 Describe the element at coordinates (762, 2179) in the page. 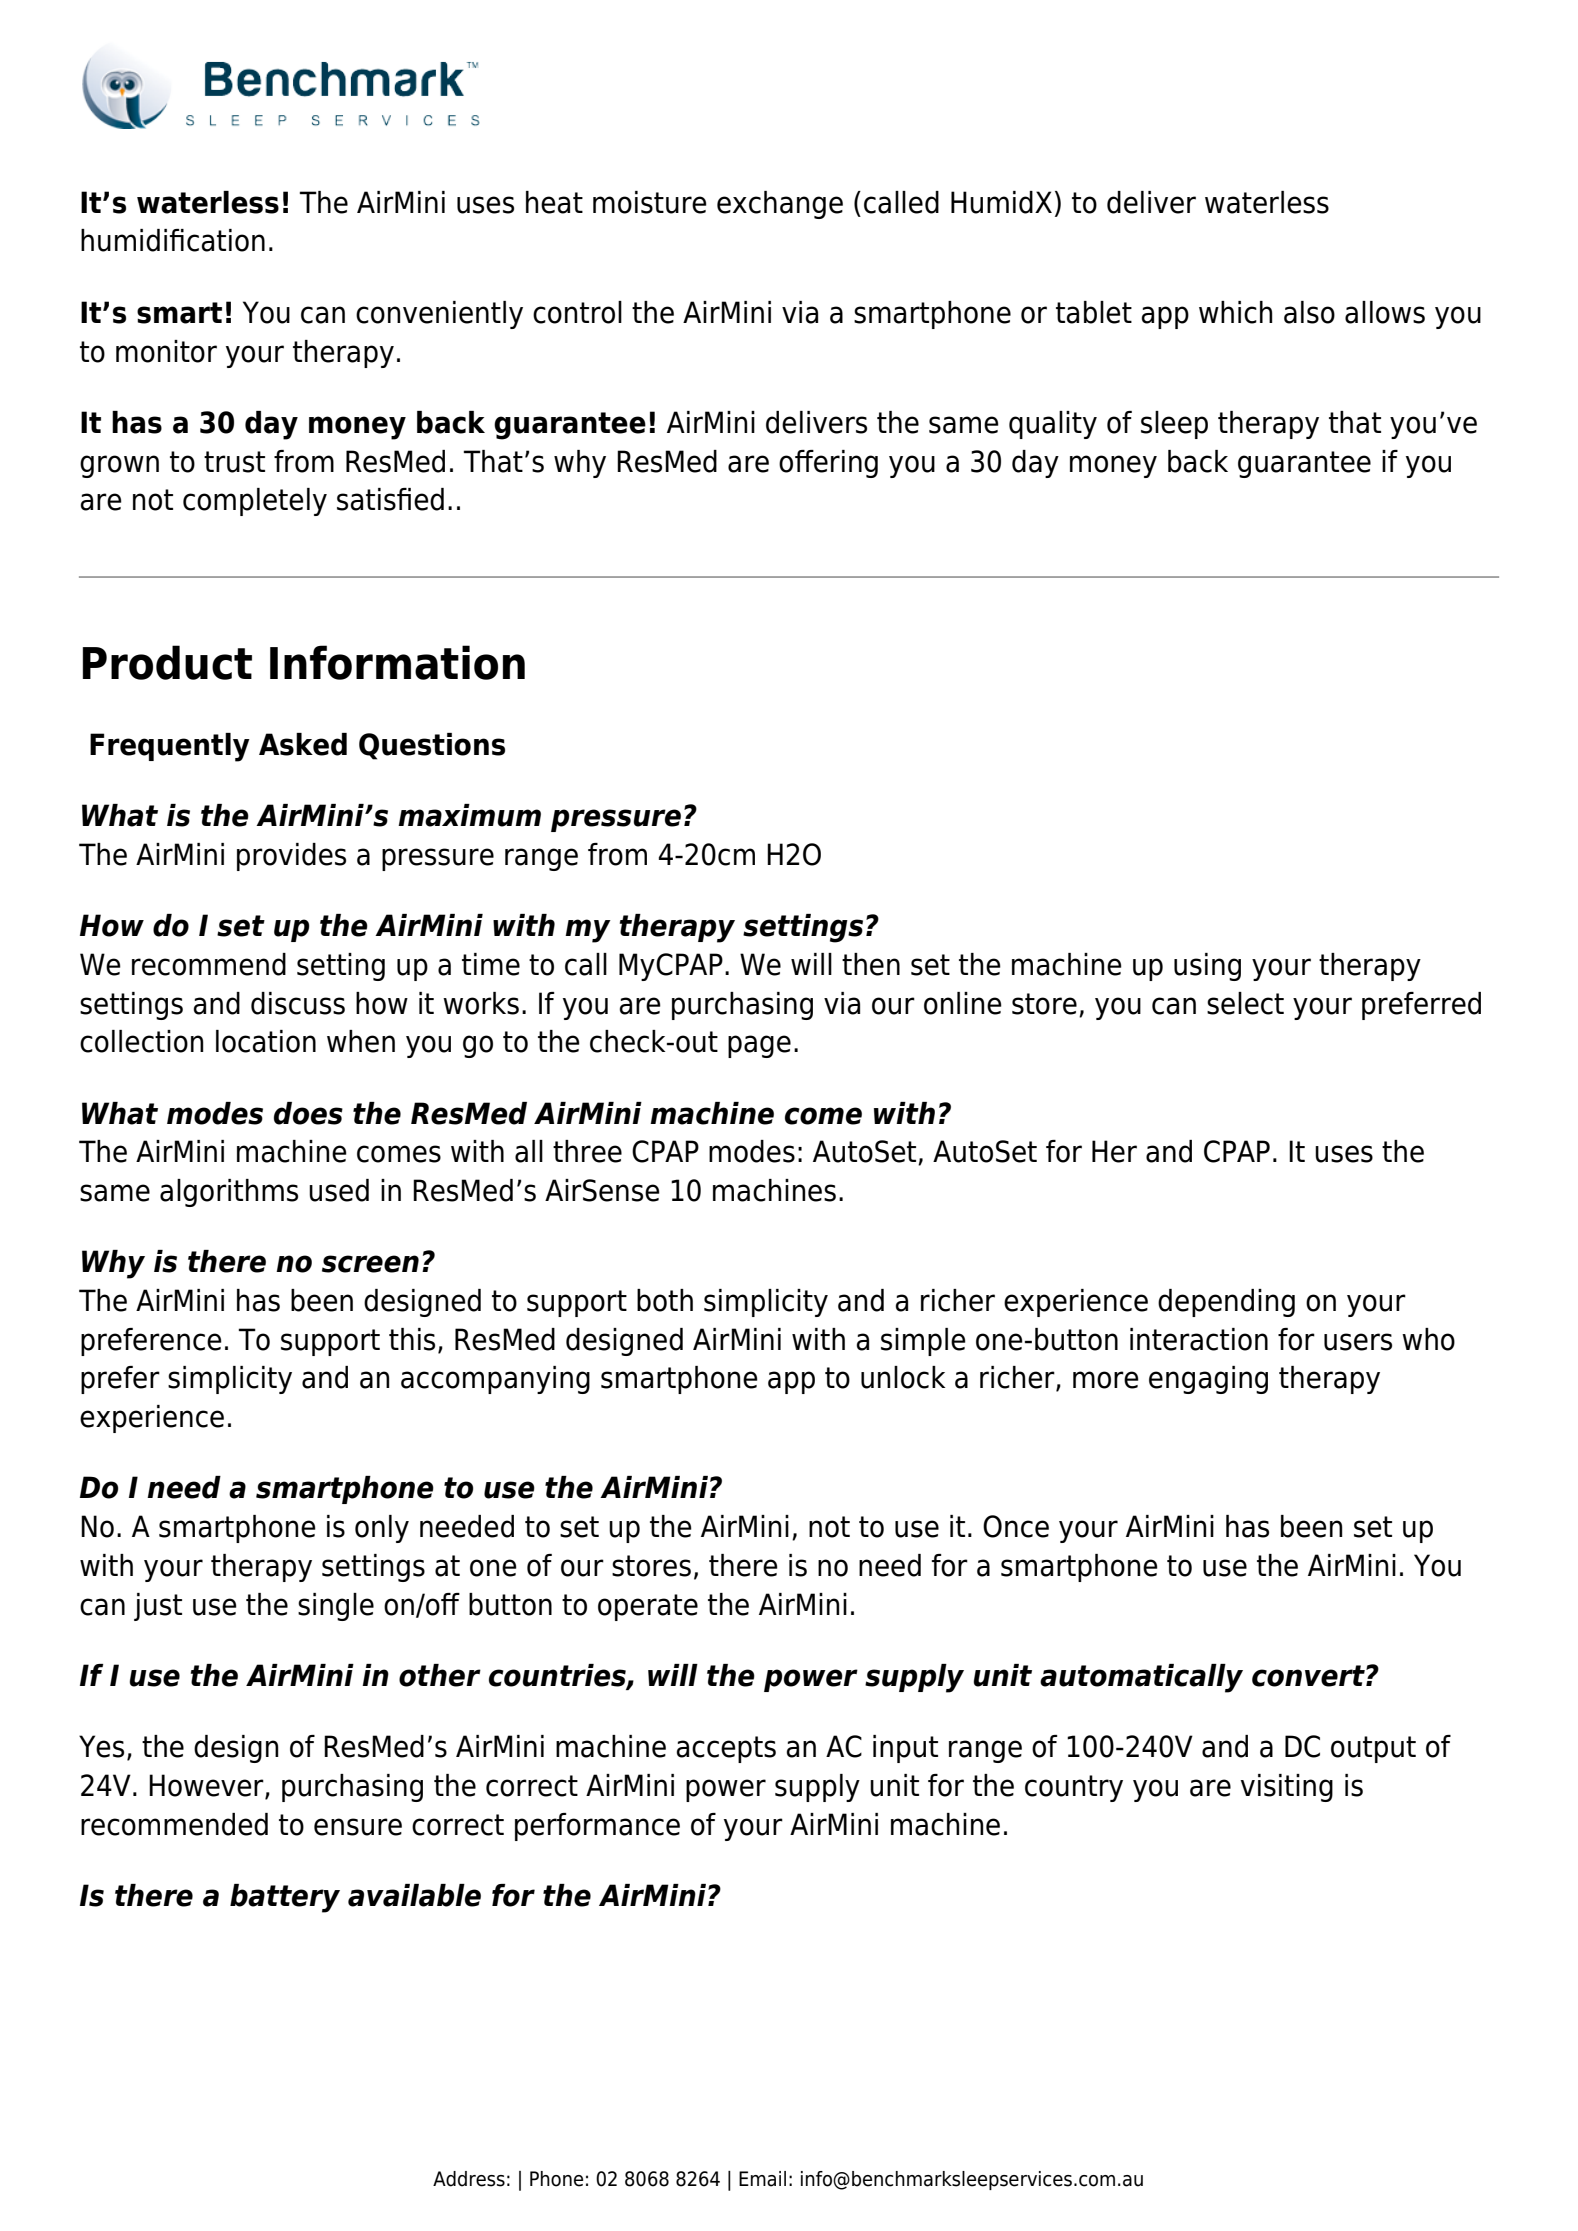

I see `Email` at that location.
